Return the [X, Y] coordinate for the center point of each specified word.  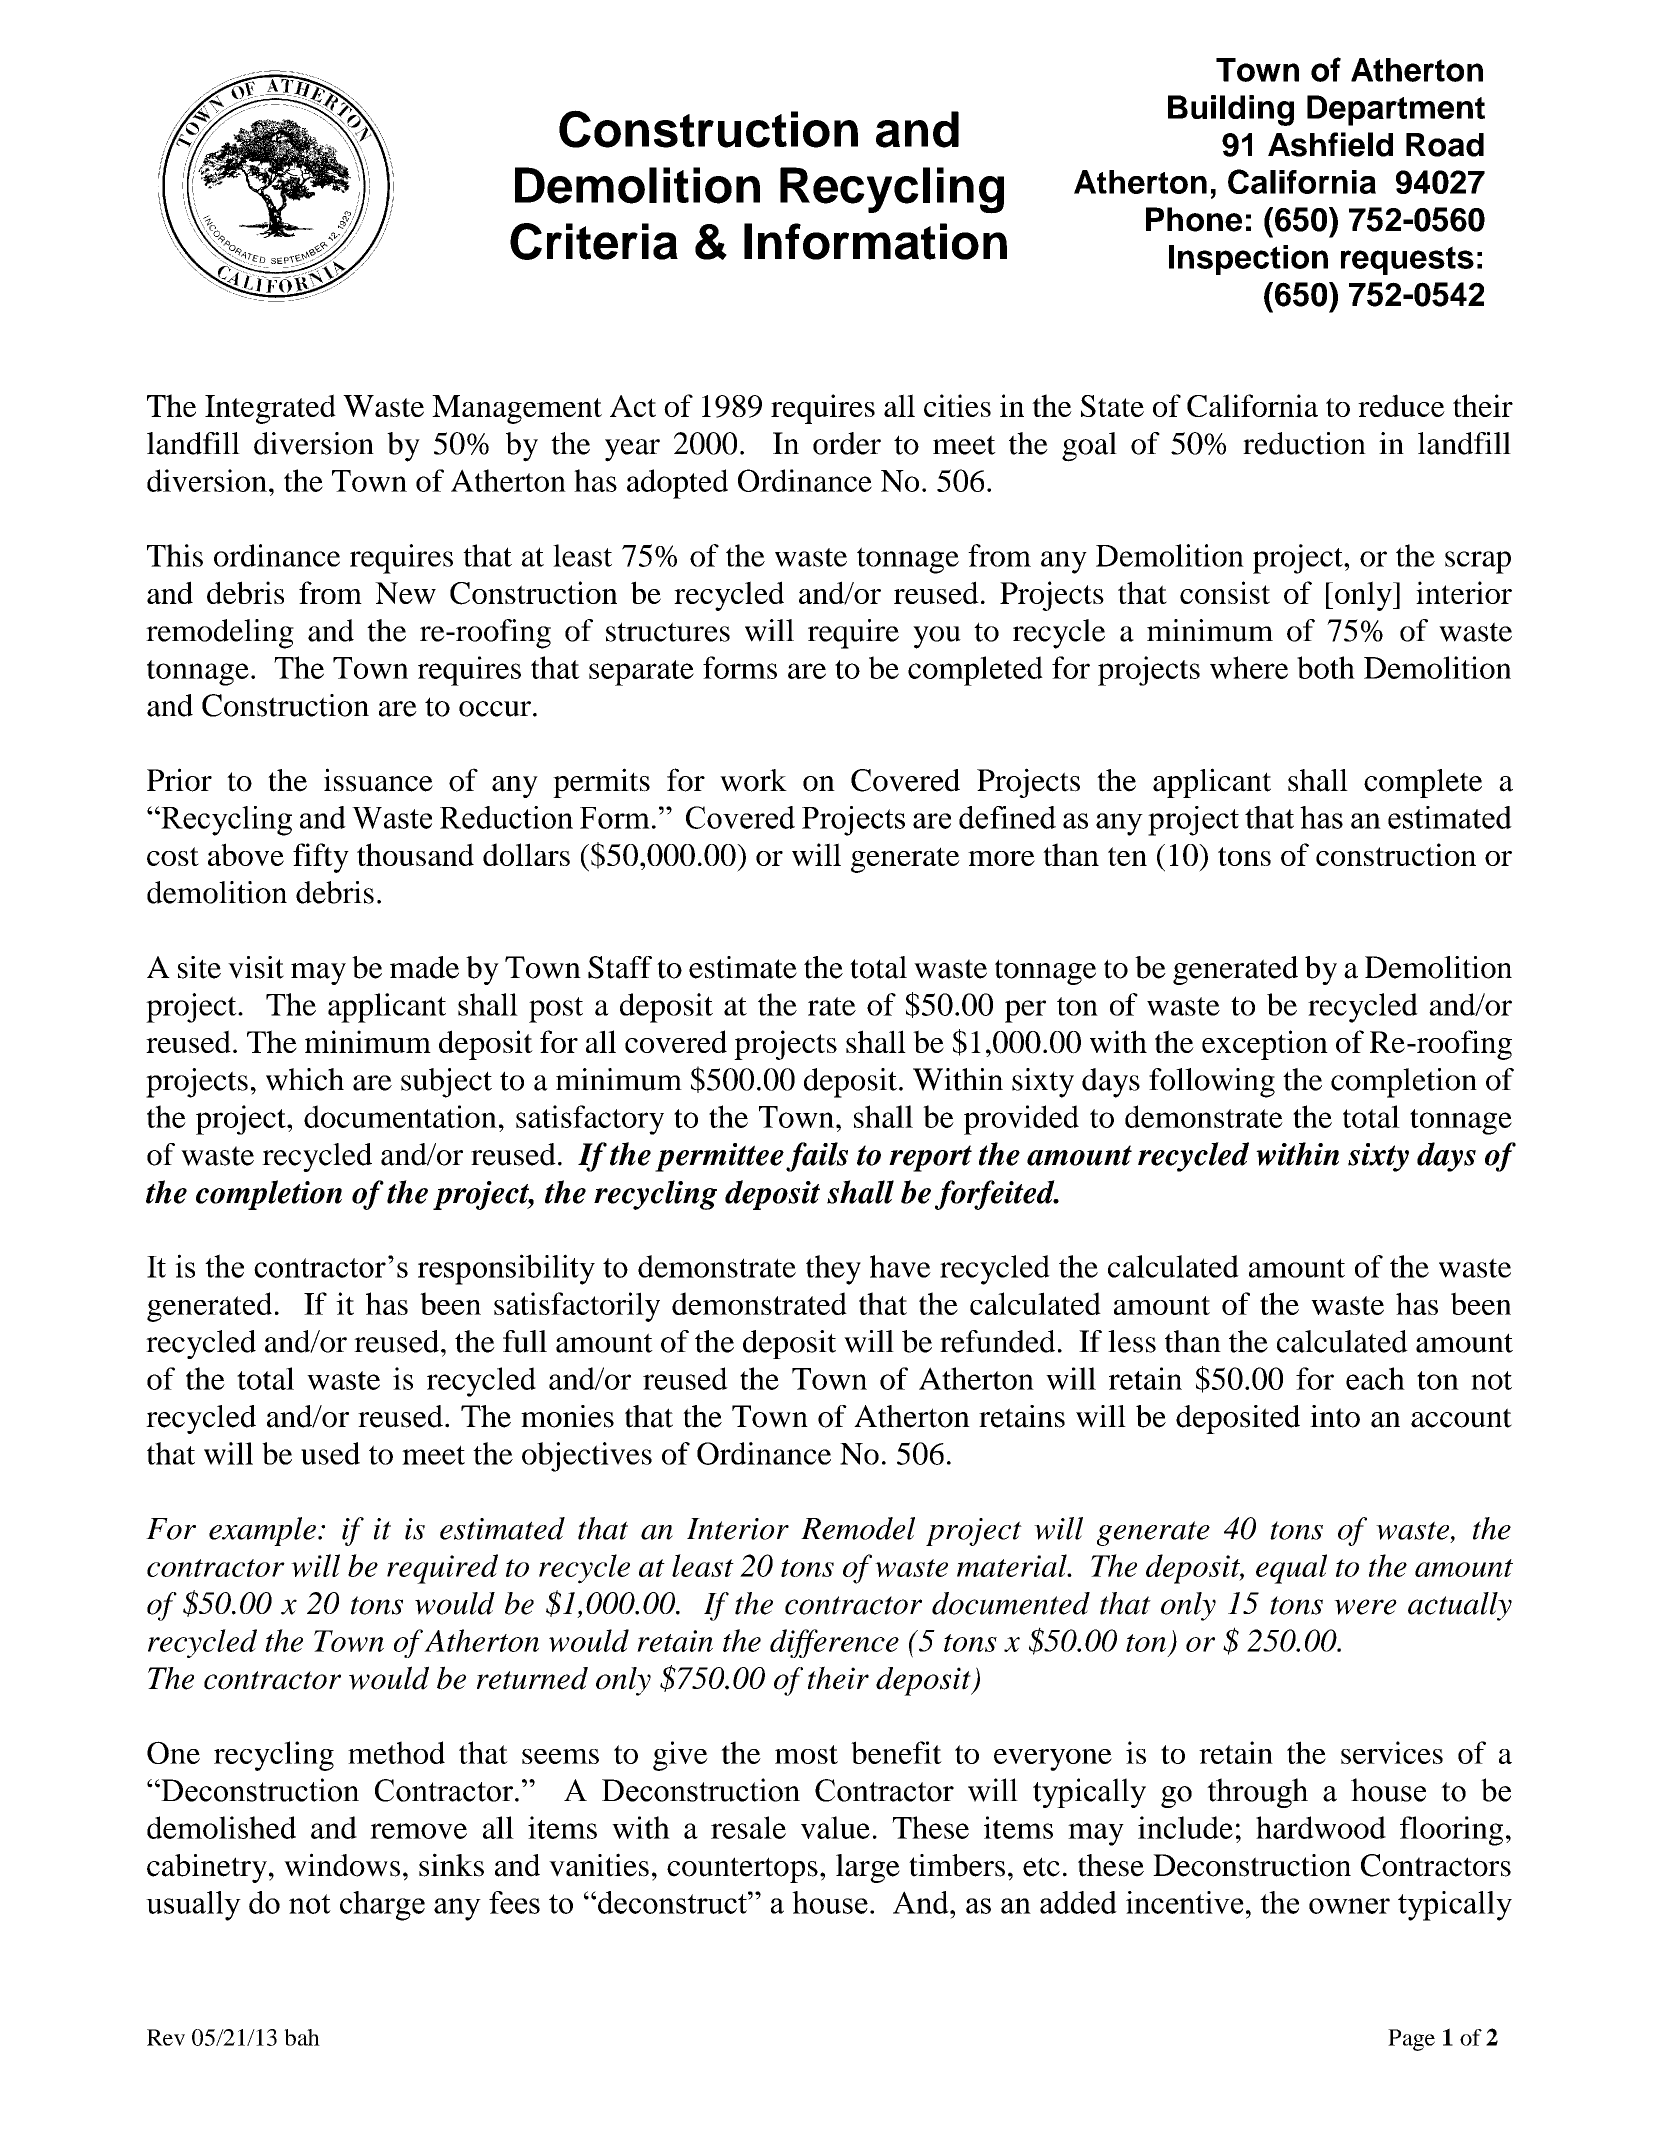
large [868, 1868]
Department [1396, 110]
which [305, 1079]
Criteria [594, 241]
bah [302, 2037]
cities [957, 405]
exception [1265, 1045]
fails [817, 1157]
